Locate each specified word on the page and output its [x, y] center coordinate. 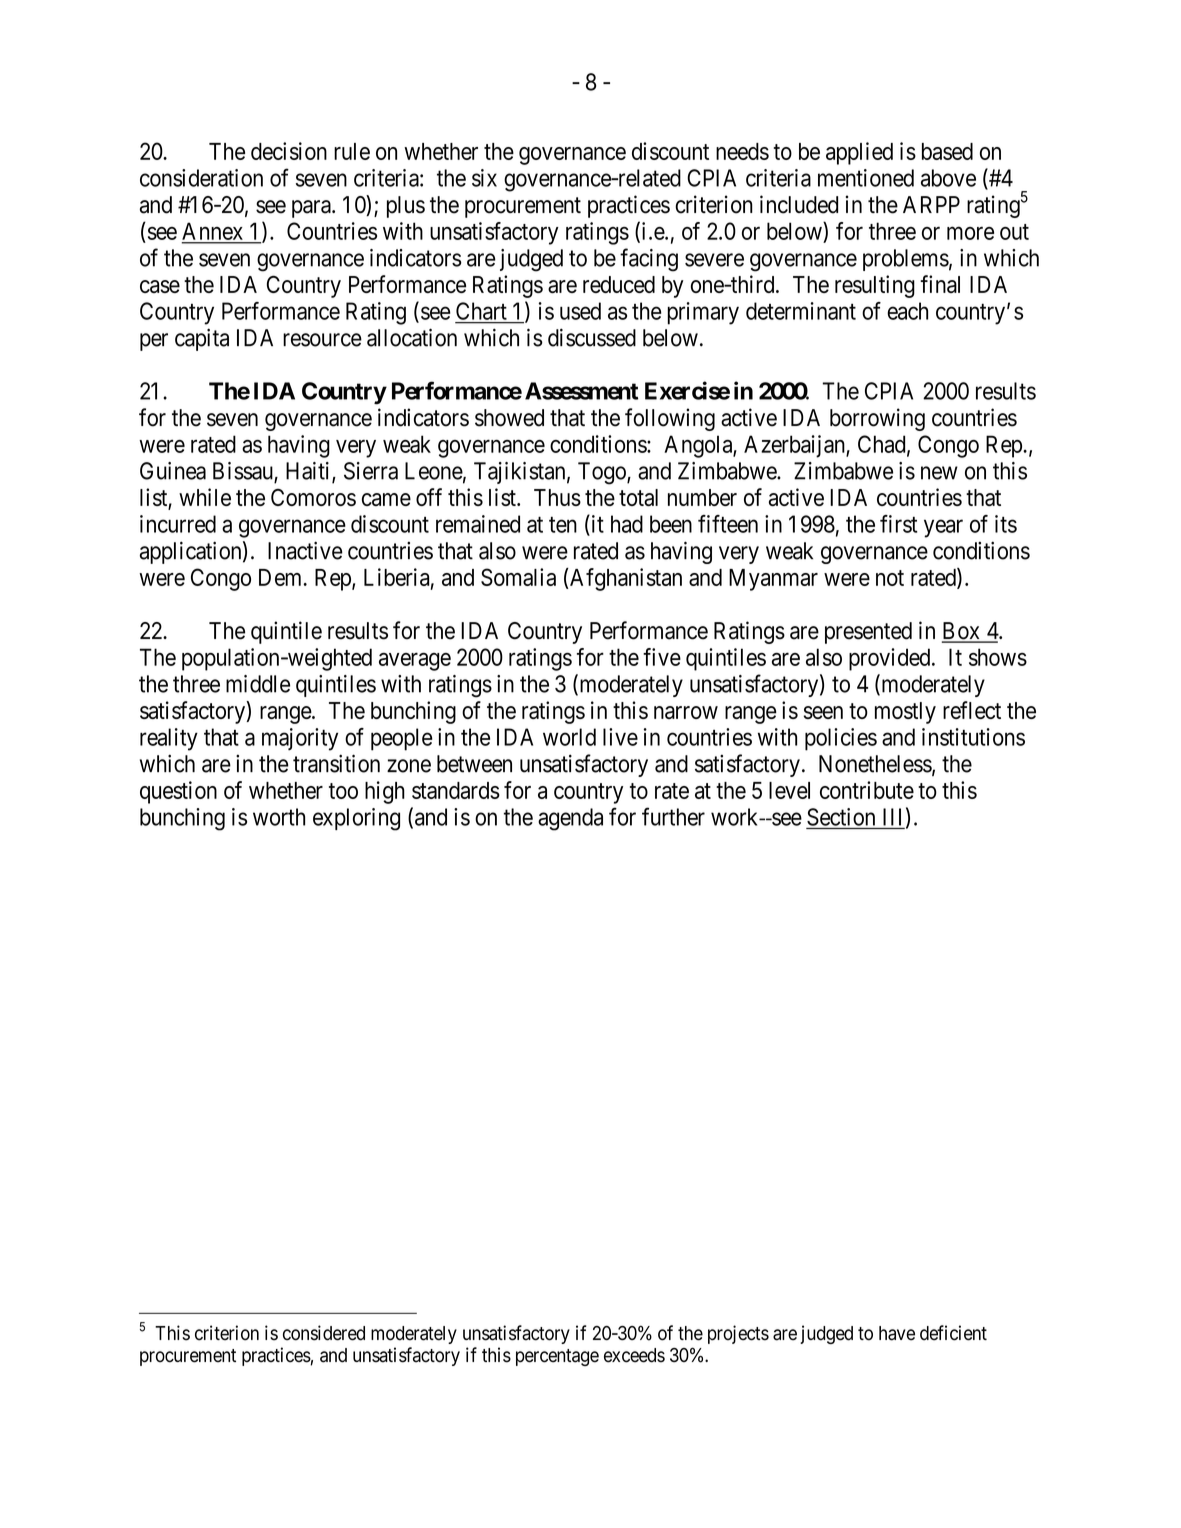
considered [324, 1333]
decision [289, 151]
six [484, 178]
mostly [905, 713]
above [948, 178]
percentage [557, 1357]
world [569, 737]
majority [300, 739]
